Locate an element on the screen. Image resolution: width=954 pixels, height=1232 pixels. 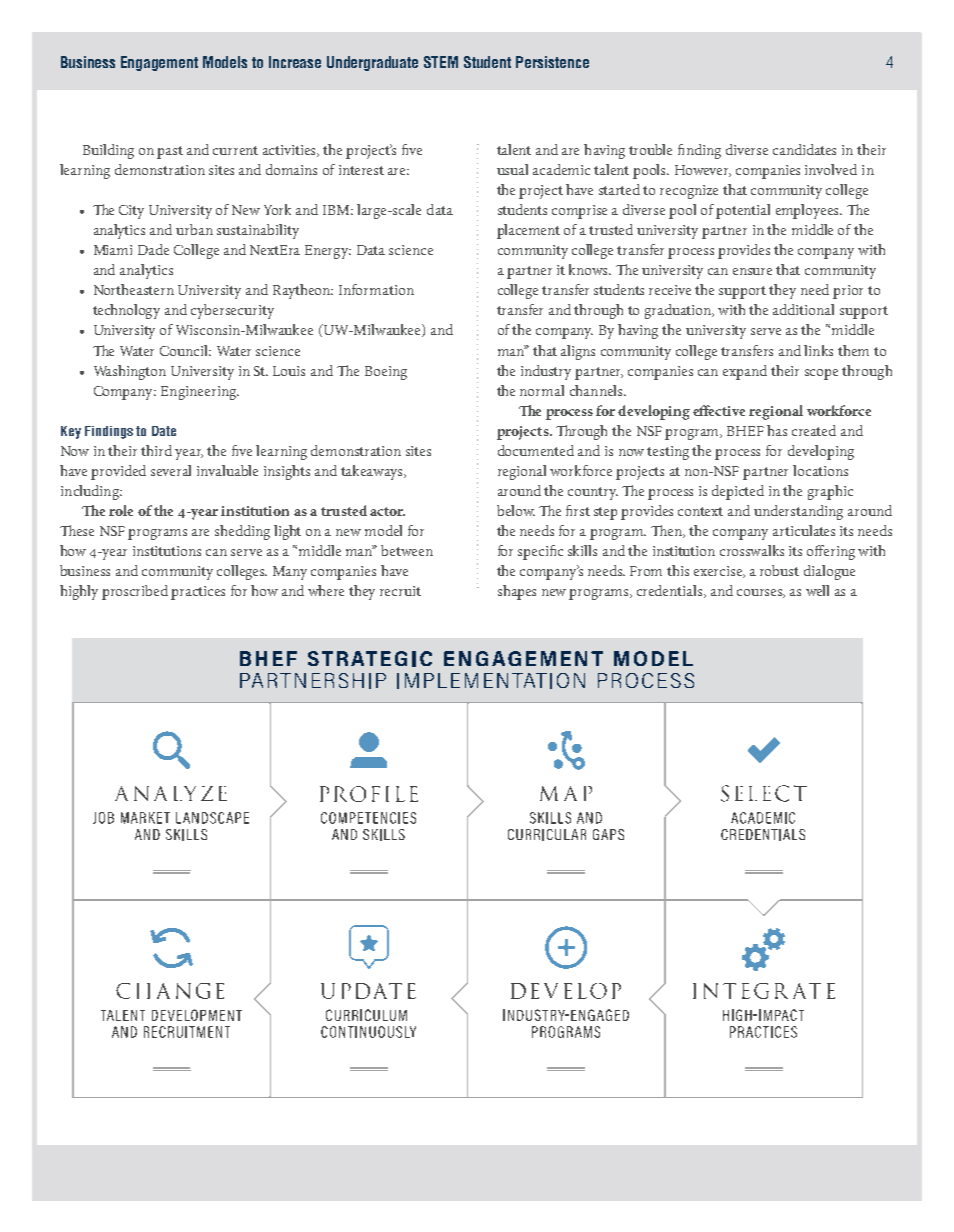
STEM is located at coordinates (441, 62).
